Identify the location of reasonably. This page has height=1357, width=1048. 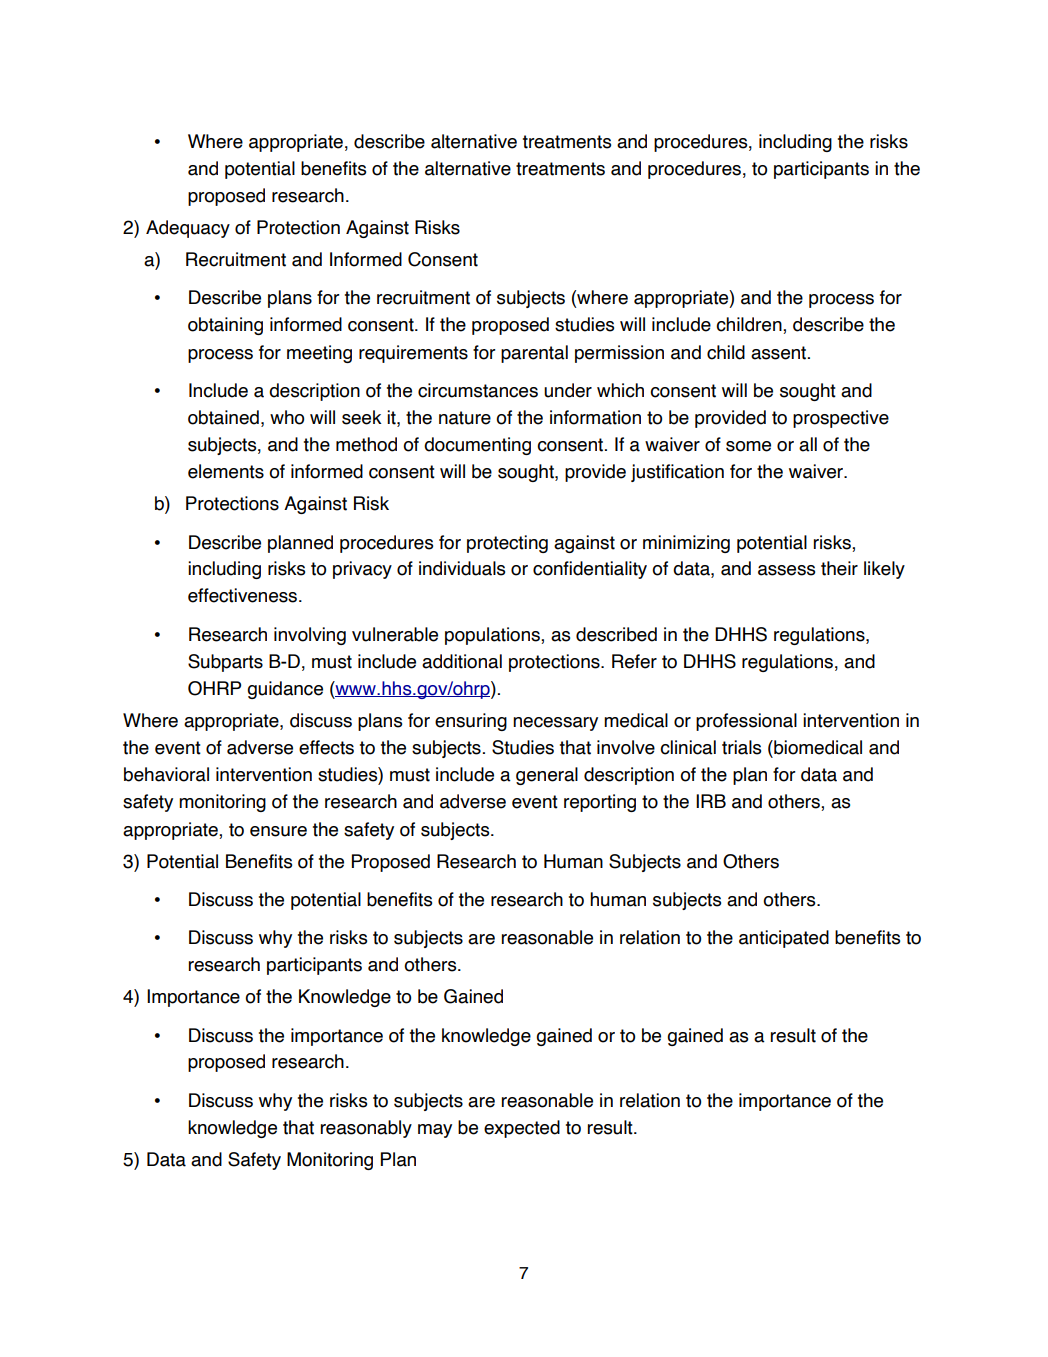
(366, 1129).
